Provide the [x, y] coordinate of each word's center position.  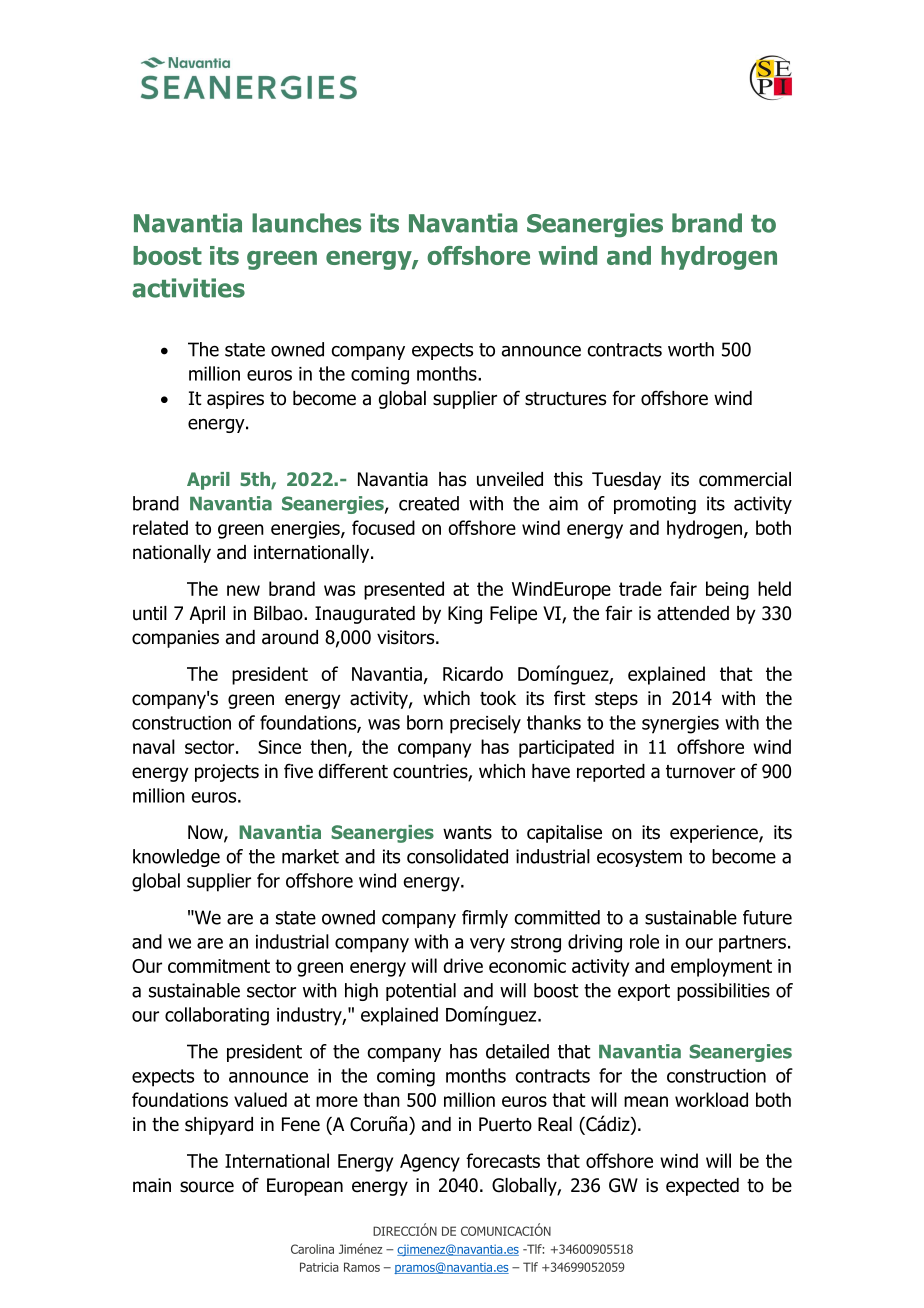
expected [702, 1187]
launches [306, 223]
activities [188, 288]
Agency [430, 1163]
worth [691, 349]
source [207, 1187]
